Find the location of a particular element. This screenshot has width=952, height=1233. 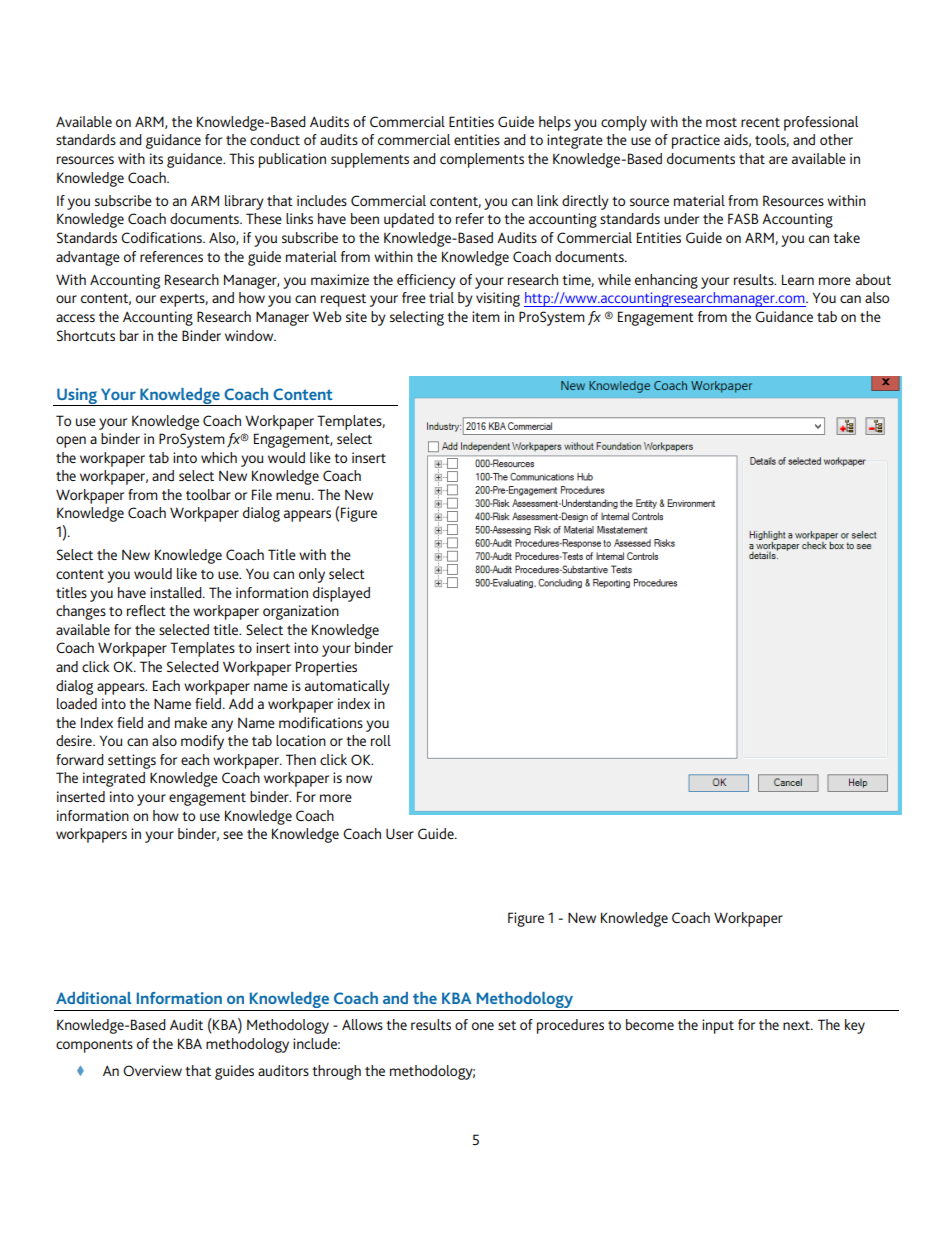

item is located at coordinates (486, 316).
